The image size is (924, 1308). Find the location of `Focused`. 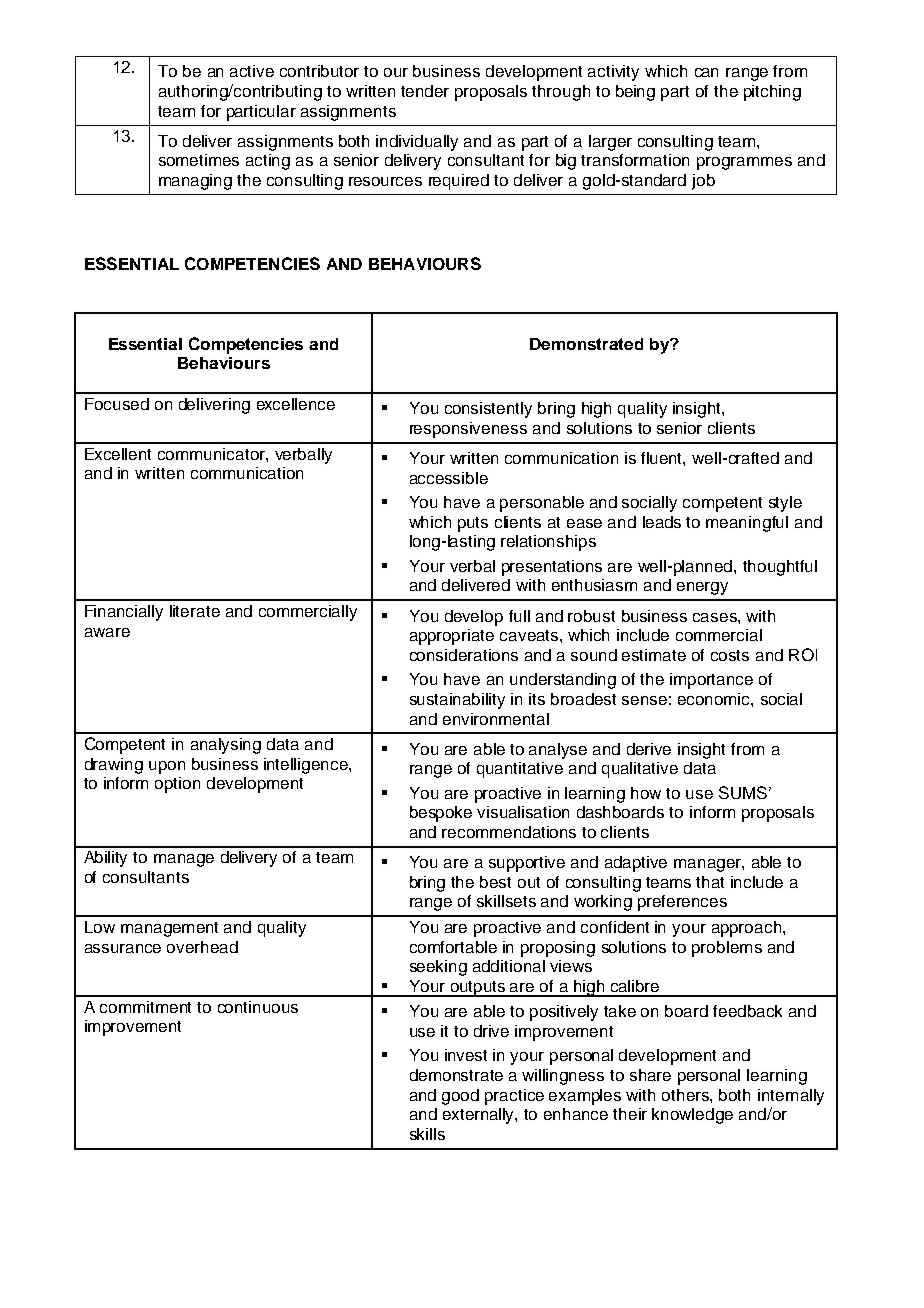

Focused is located at coordinates (117, 404).
